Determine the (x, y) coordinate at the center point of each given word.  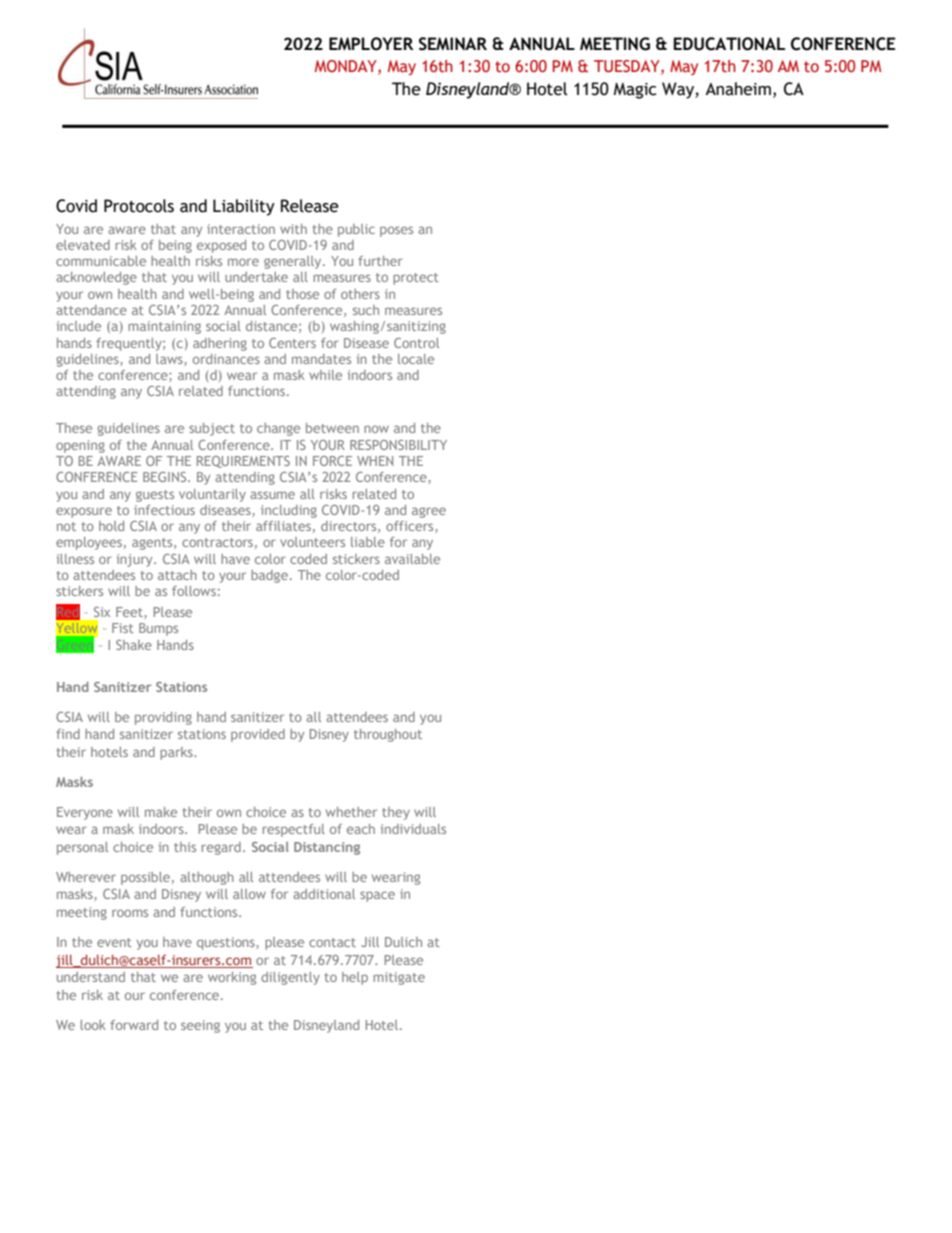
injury (135, 560)
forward (134, 1025)
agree (429, 512)
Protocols (139, 206)
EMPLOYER (371, 44)
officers (411, 527)
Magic (634, 90)
